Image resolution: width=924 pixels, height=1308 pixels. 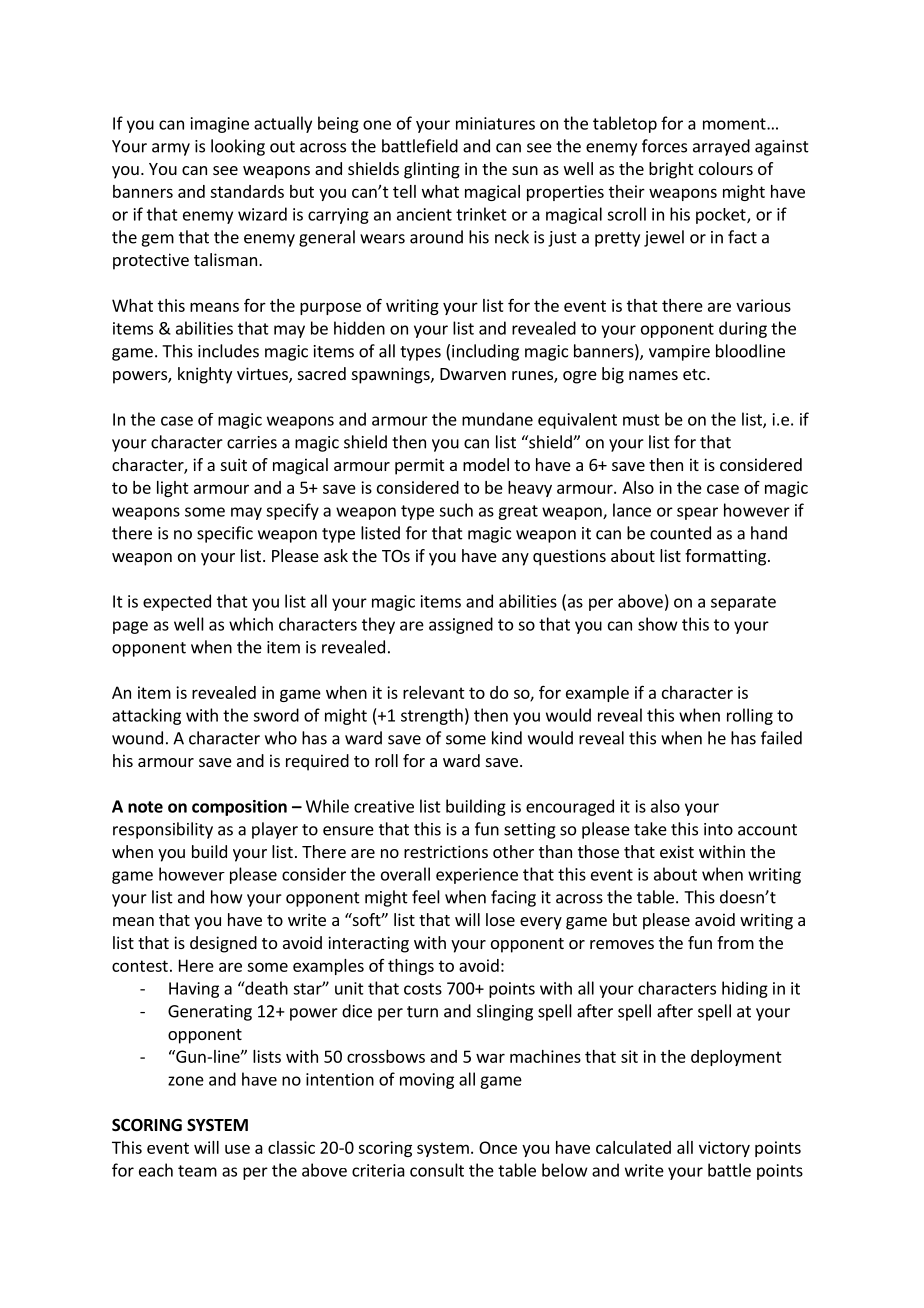 What do you see at coordinates (237, 1149) in the page?
I see `use` at bounding box center [237, 1149].
